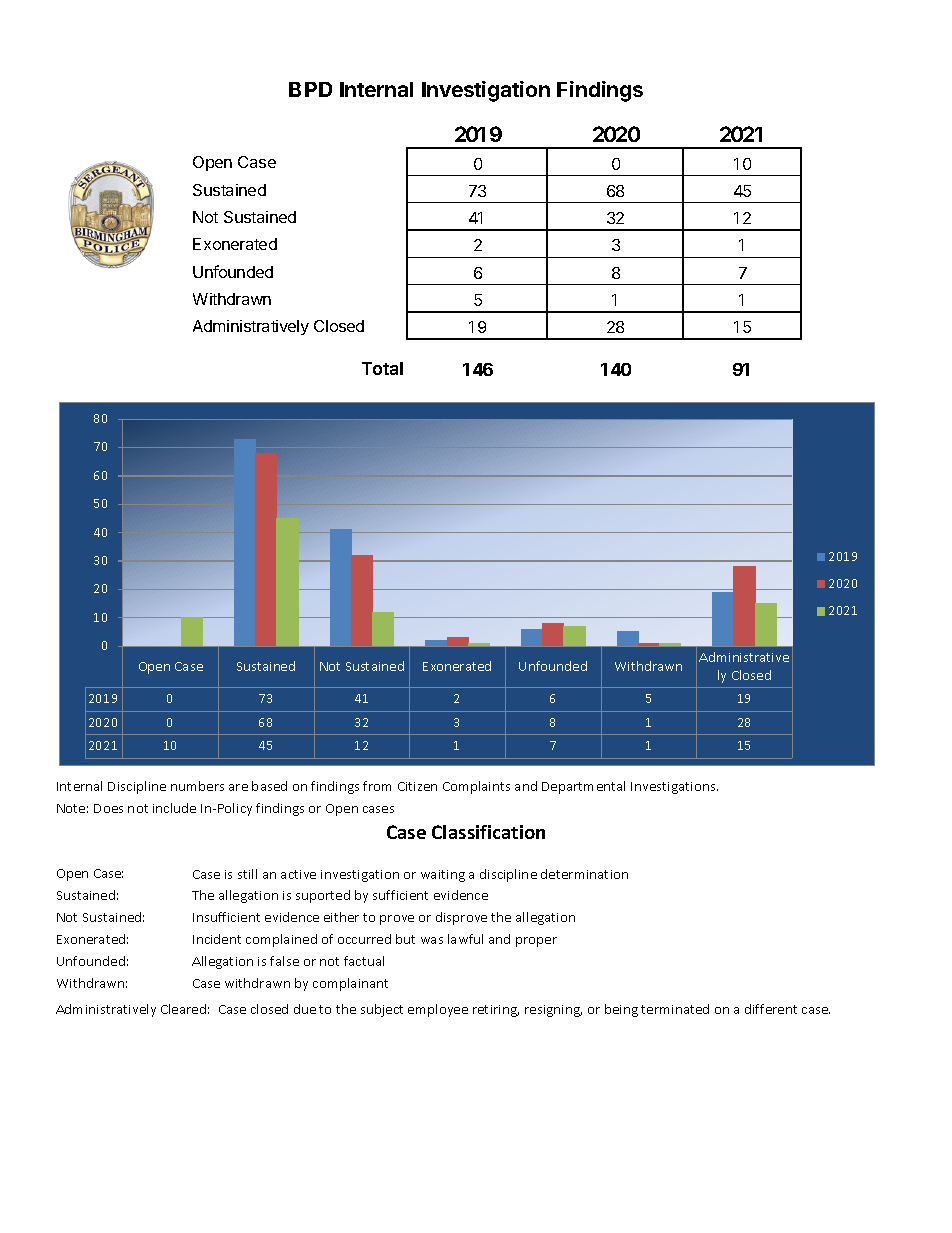 Image resolution: width=952 pixels, height=1233 pixels. I want to click on Citizen, so click(417, 786).
